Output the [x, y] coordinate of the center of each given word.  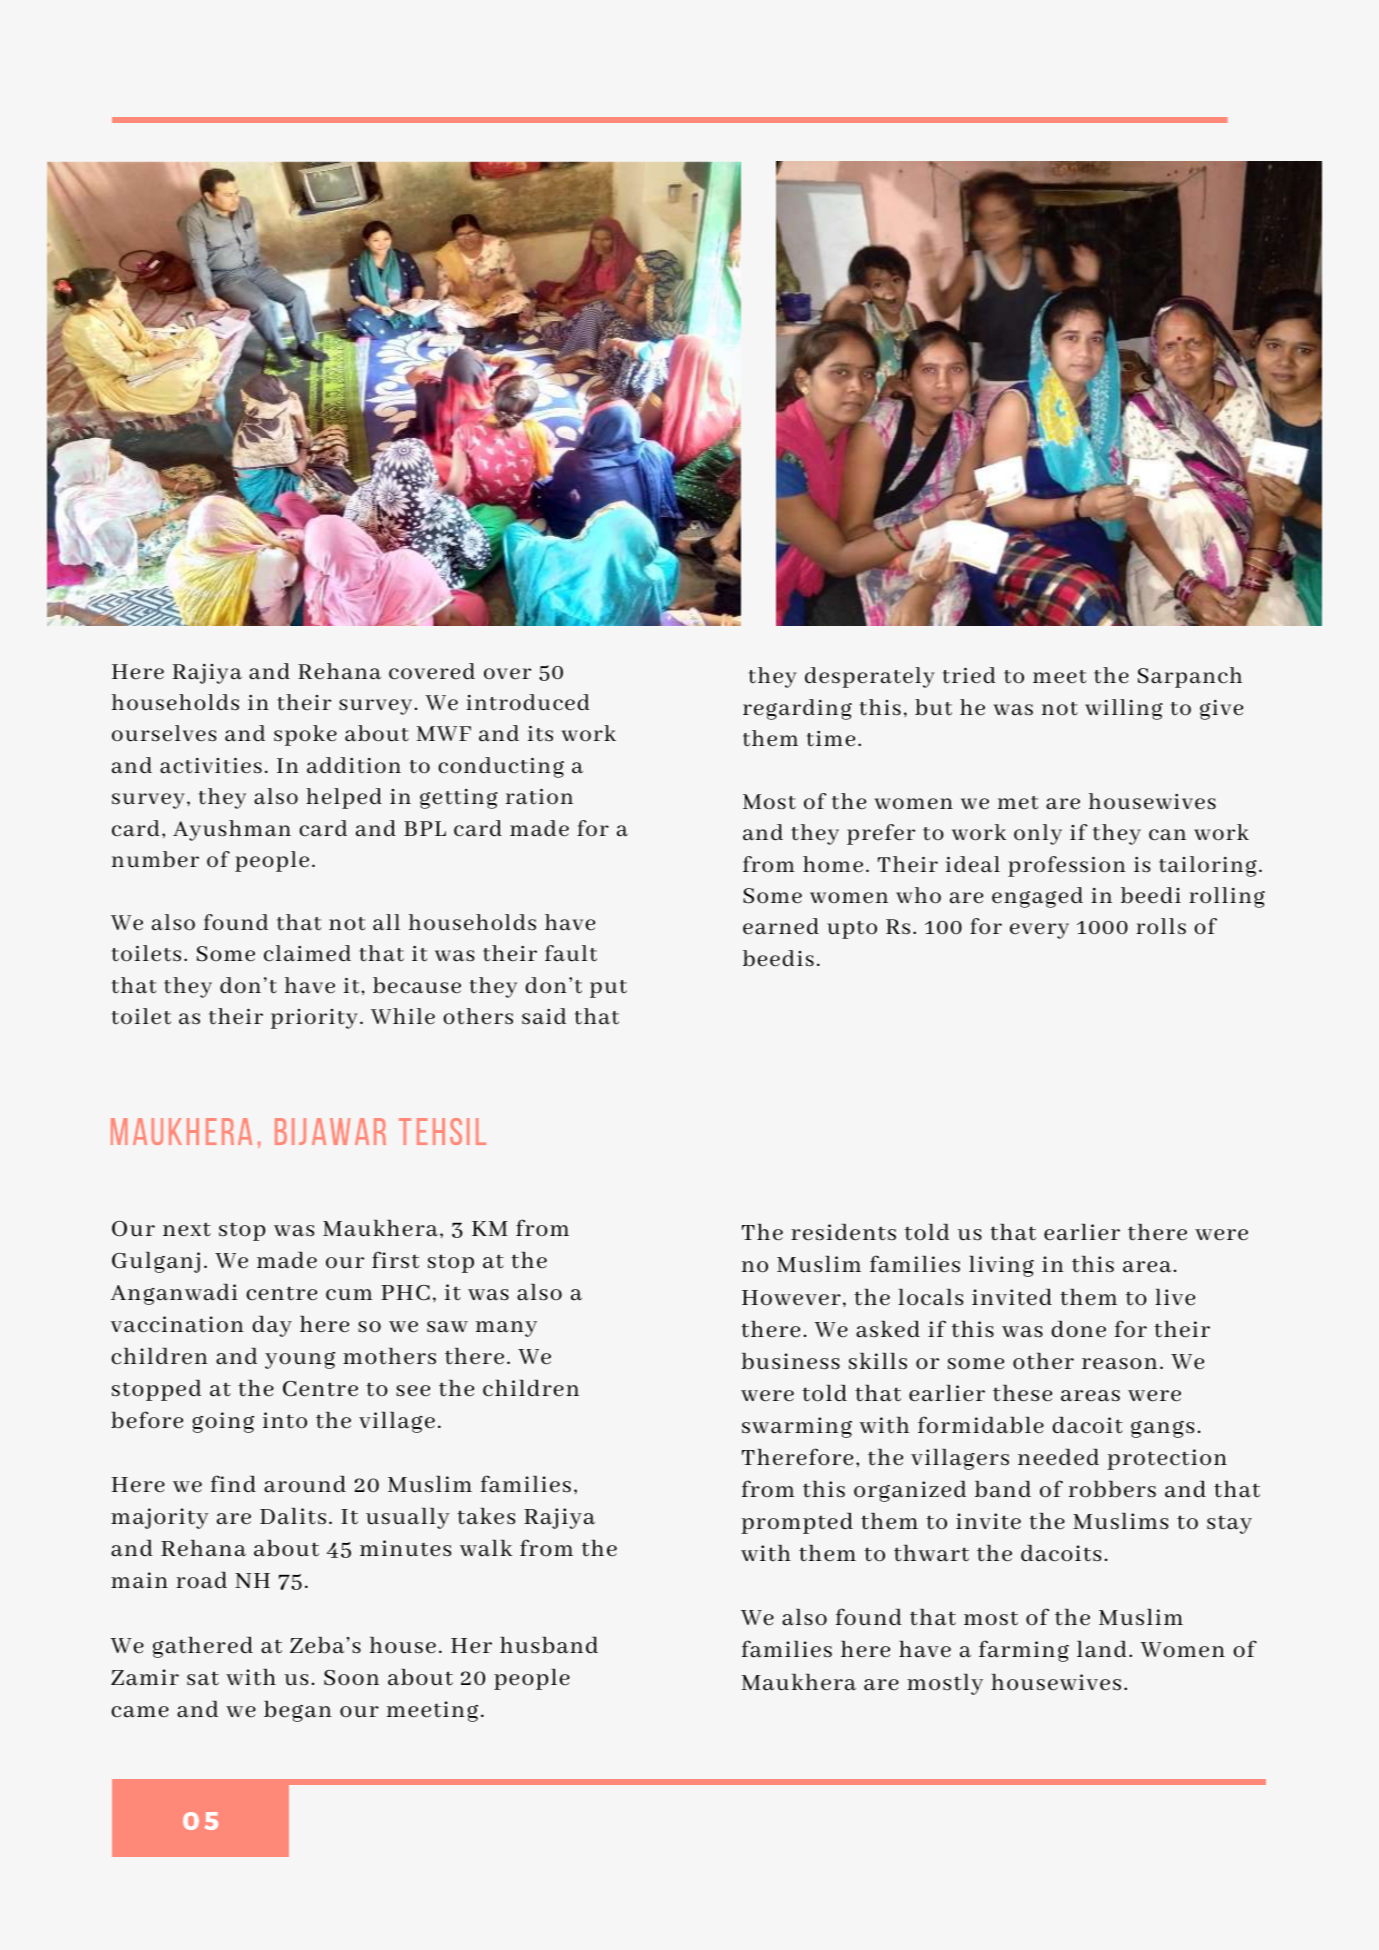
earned [781, 926]
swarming [797, 1427]
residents [843, 1232]
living [1001, 1266]
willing [1124, 709]
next [187, 1229]
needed [1058, 1457]
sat [203, 1678]
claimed [307, 953]
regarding [797, 709]
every [1039, 931]
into [285, 1420]
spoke [305, 735]
